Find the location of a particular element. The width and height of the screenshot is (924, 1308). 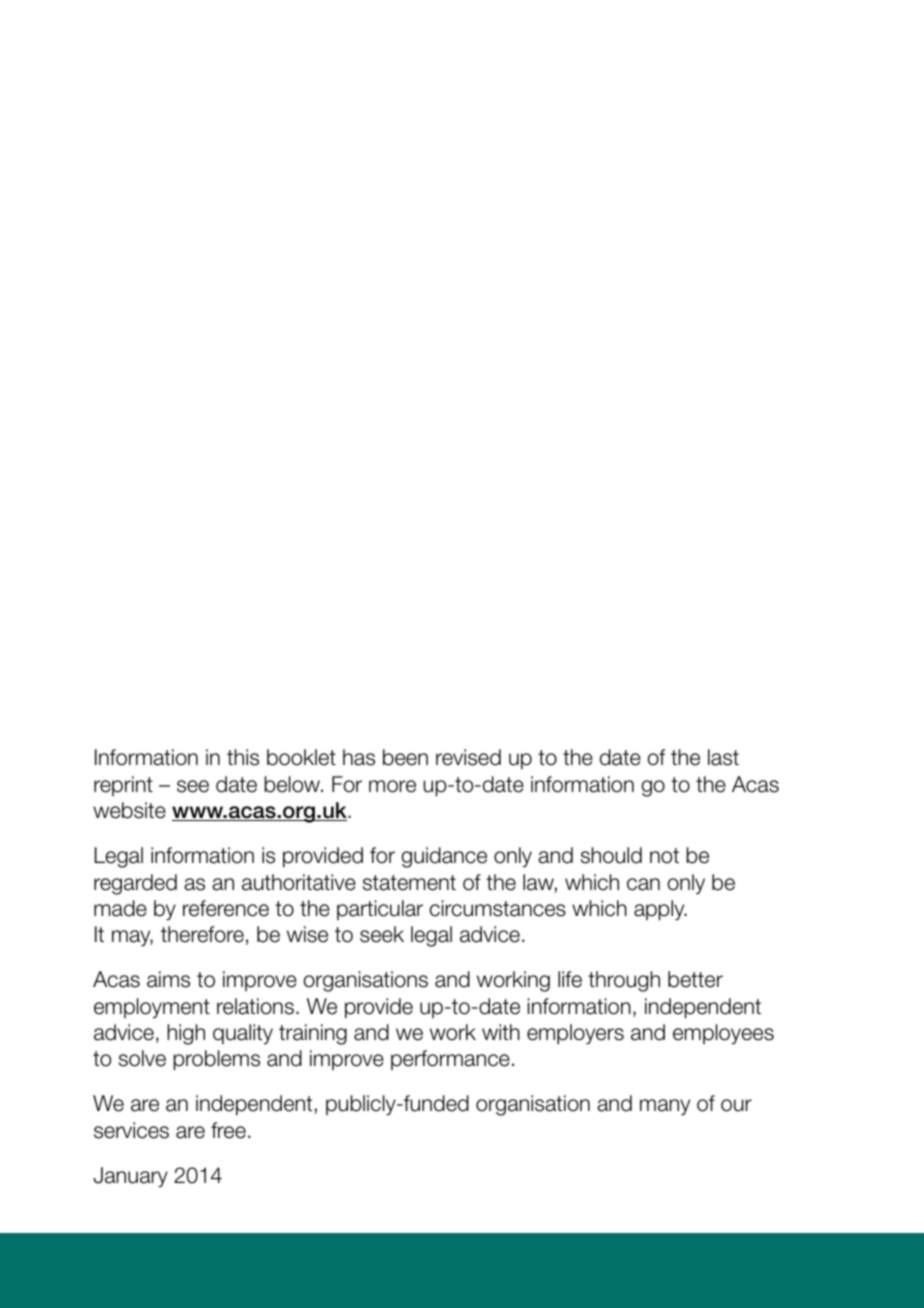

aims is located at coordinates (168, 979).
